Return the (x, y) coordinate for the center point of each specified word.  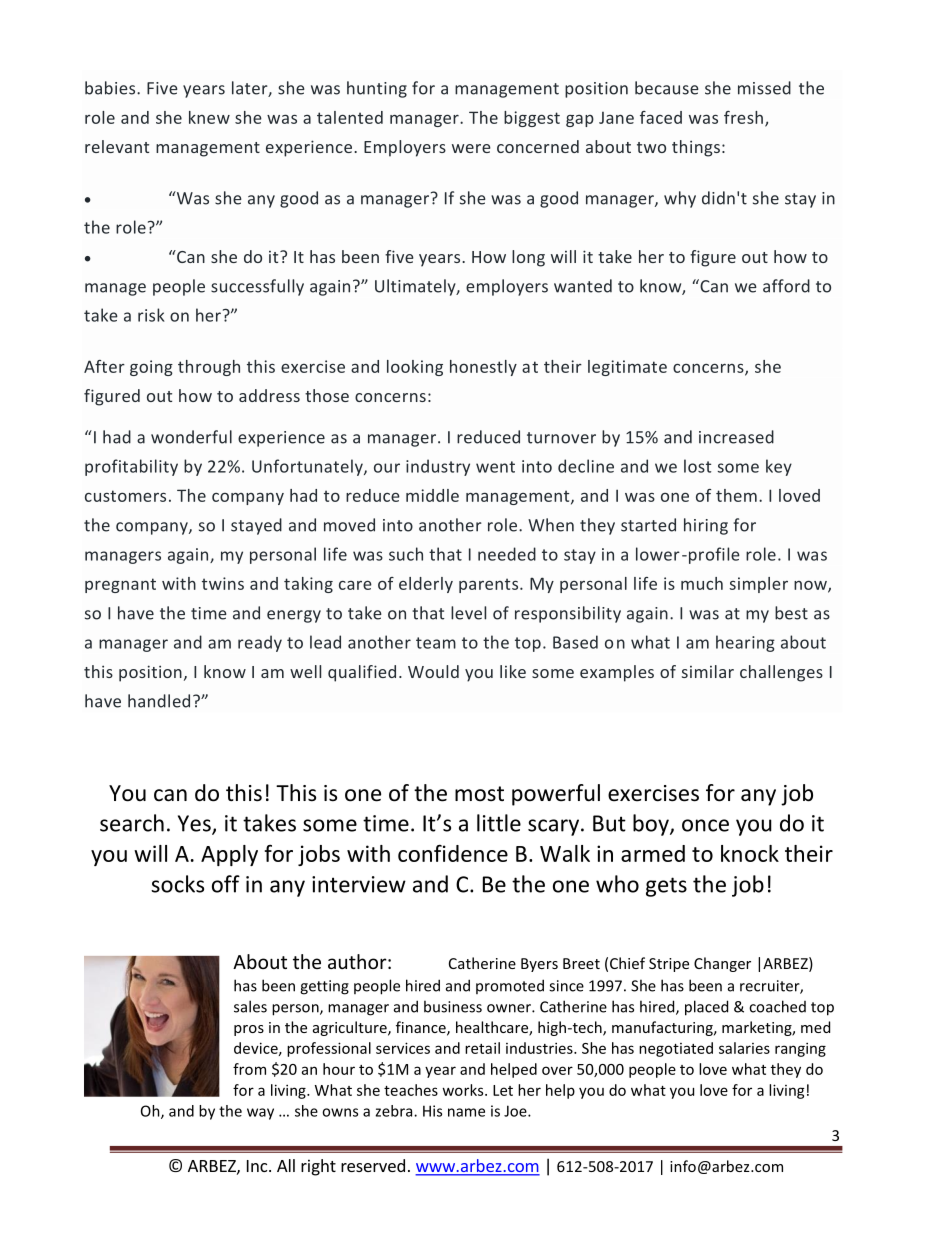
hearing (745, 643)
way (260, 1114)
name (466, 1112)
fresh (743, 117)
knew (209, 117)
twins (223, 583)
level (468, 613)
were (471, 148)
